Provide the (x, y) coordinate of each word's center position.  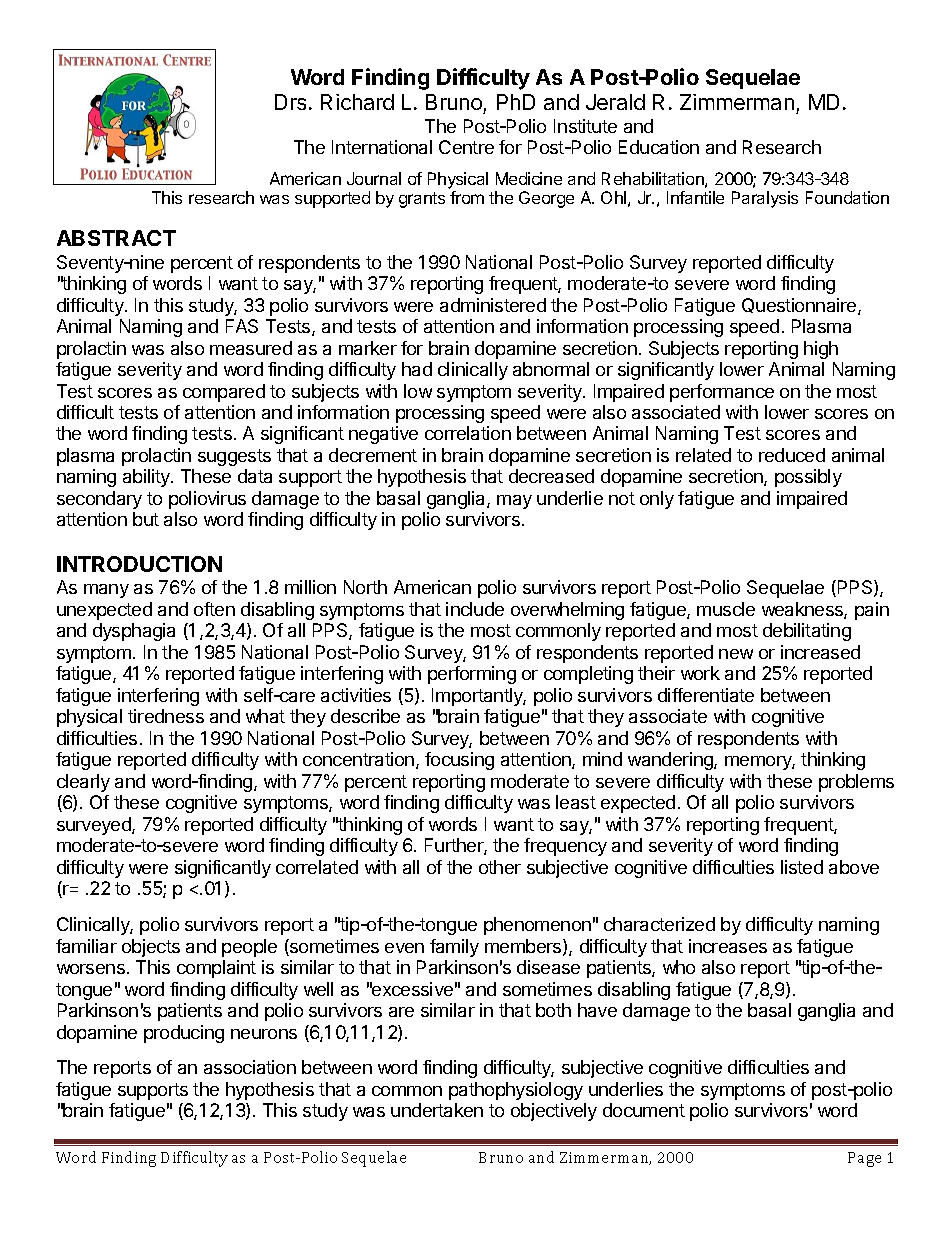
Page (864, 1159)
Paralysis (765, 199)
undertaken (437, 1110)
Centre (466, 147)
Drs (290, 102)
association (250, 1067)
